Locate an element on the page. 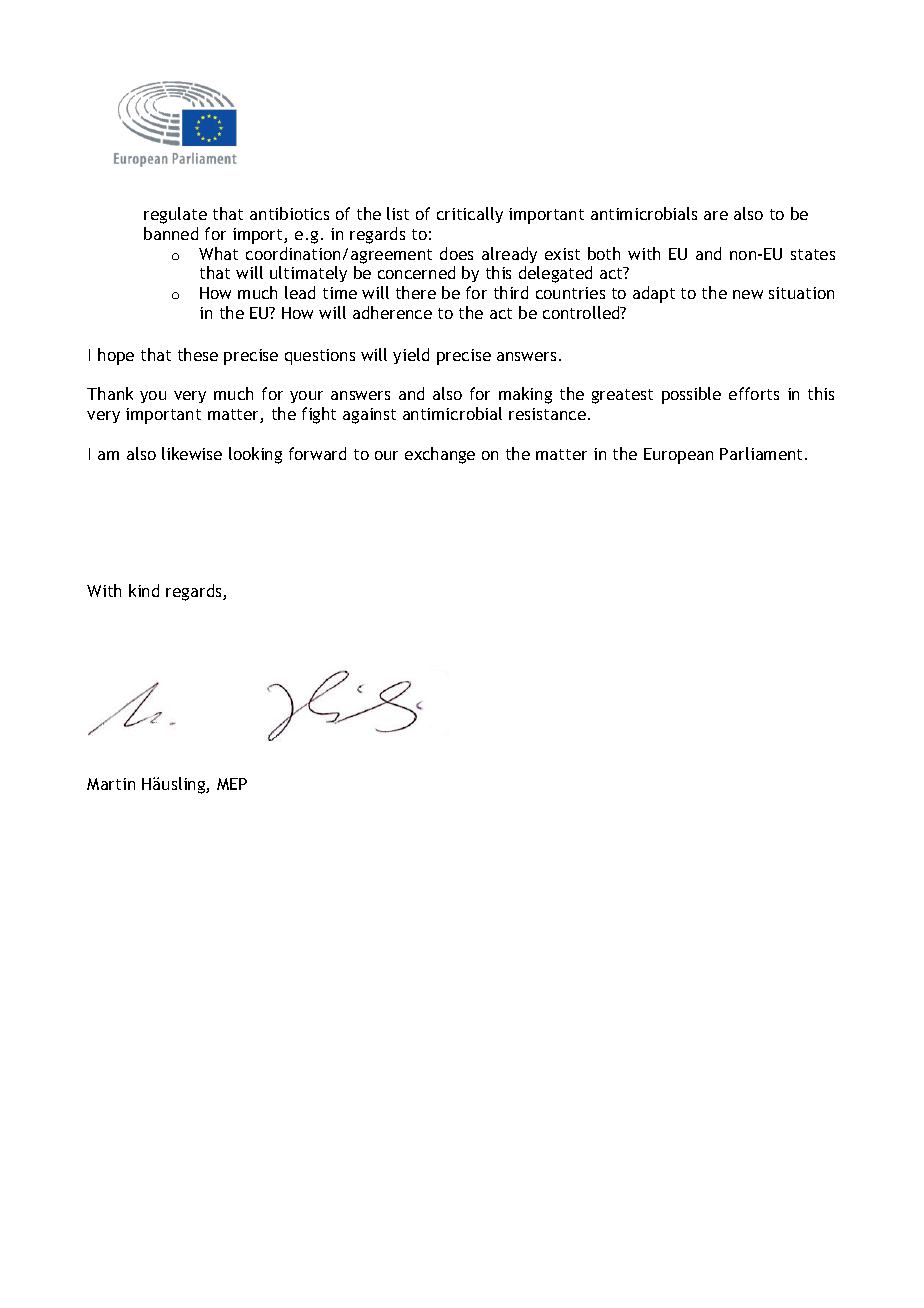 This page has width=924, height=1308. critically is located at coordinates (470, 215).
